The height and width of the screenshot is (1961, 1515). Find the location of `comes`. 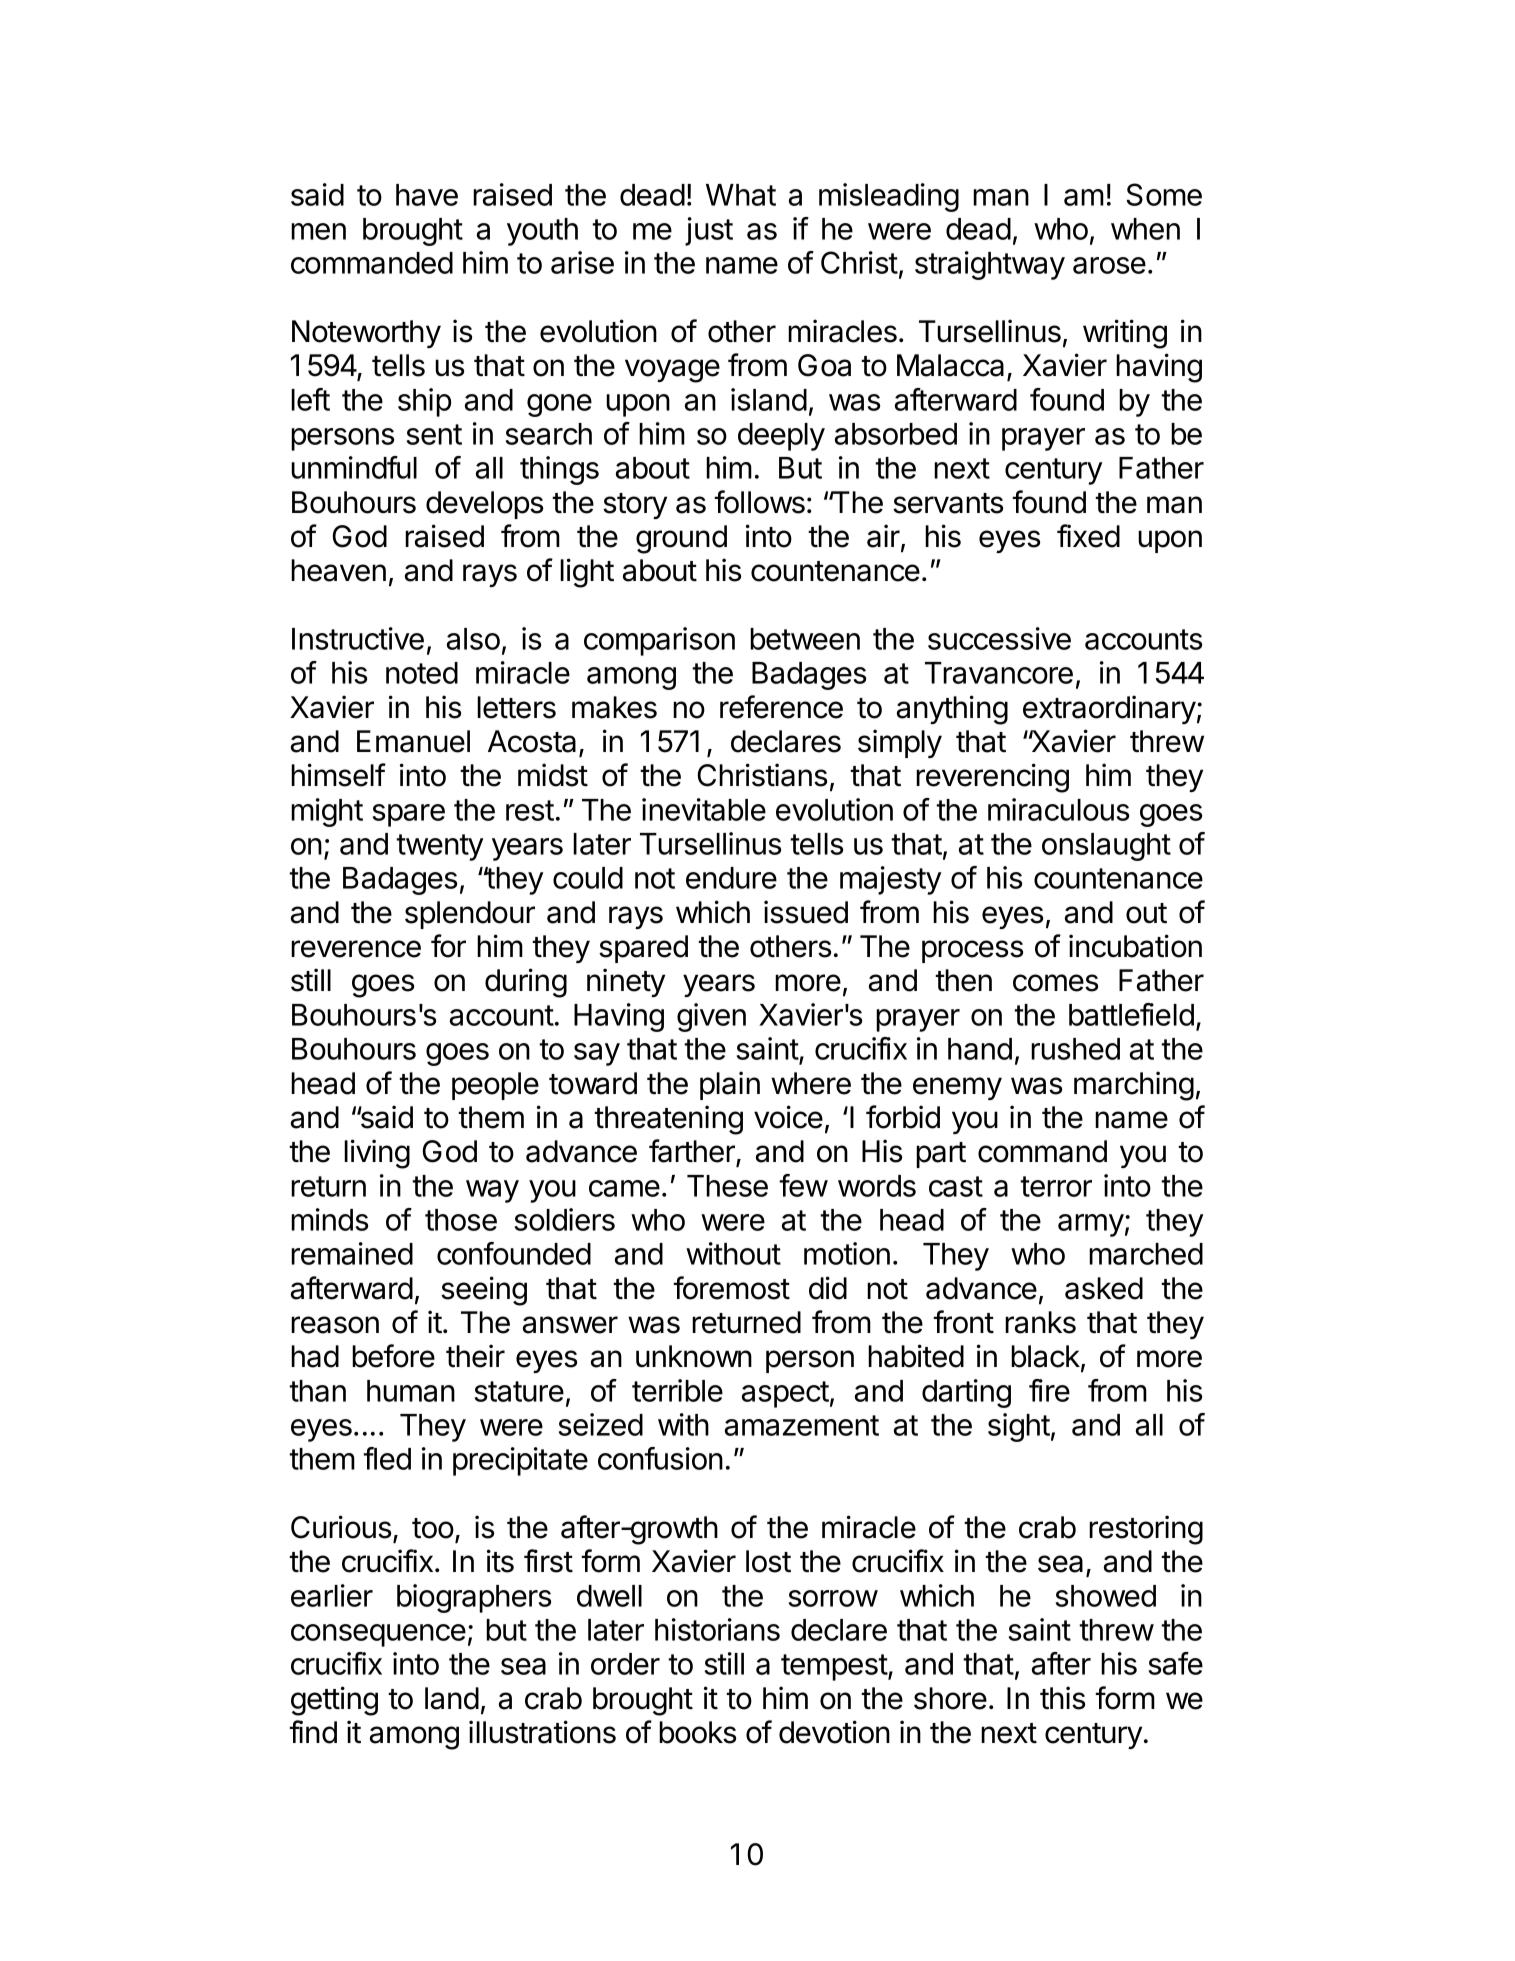

comes is located at coordinates (1055, 983).
